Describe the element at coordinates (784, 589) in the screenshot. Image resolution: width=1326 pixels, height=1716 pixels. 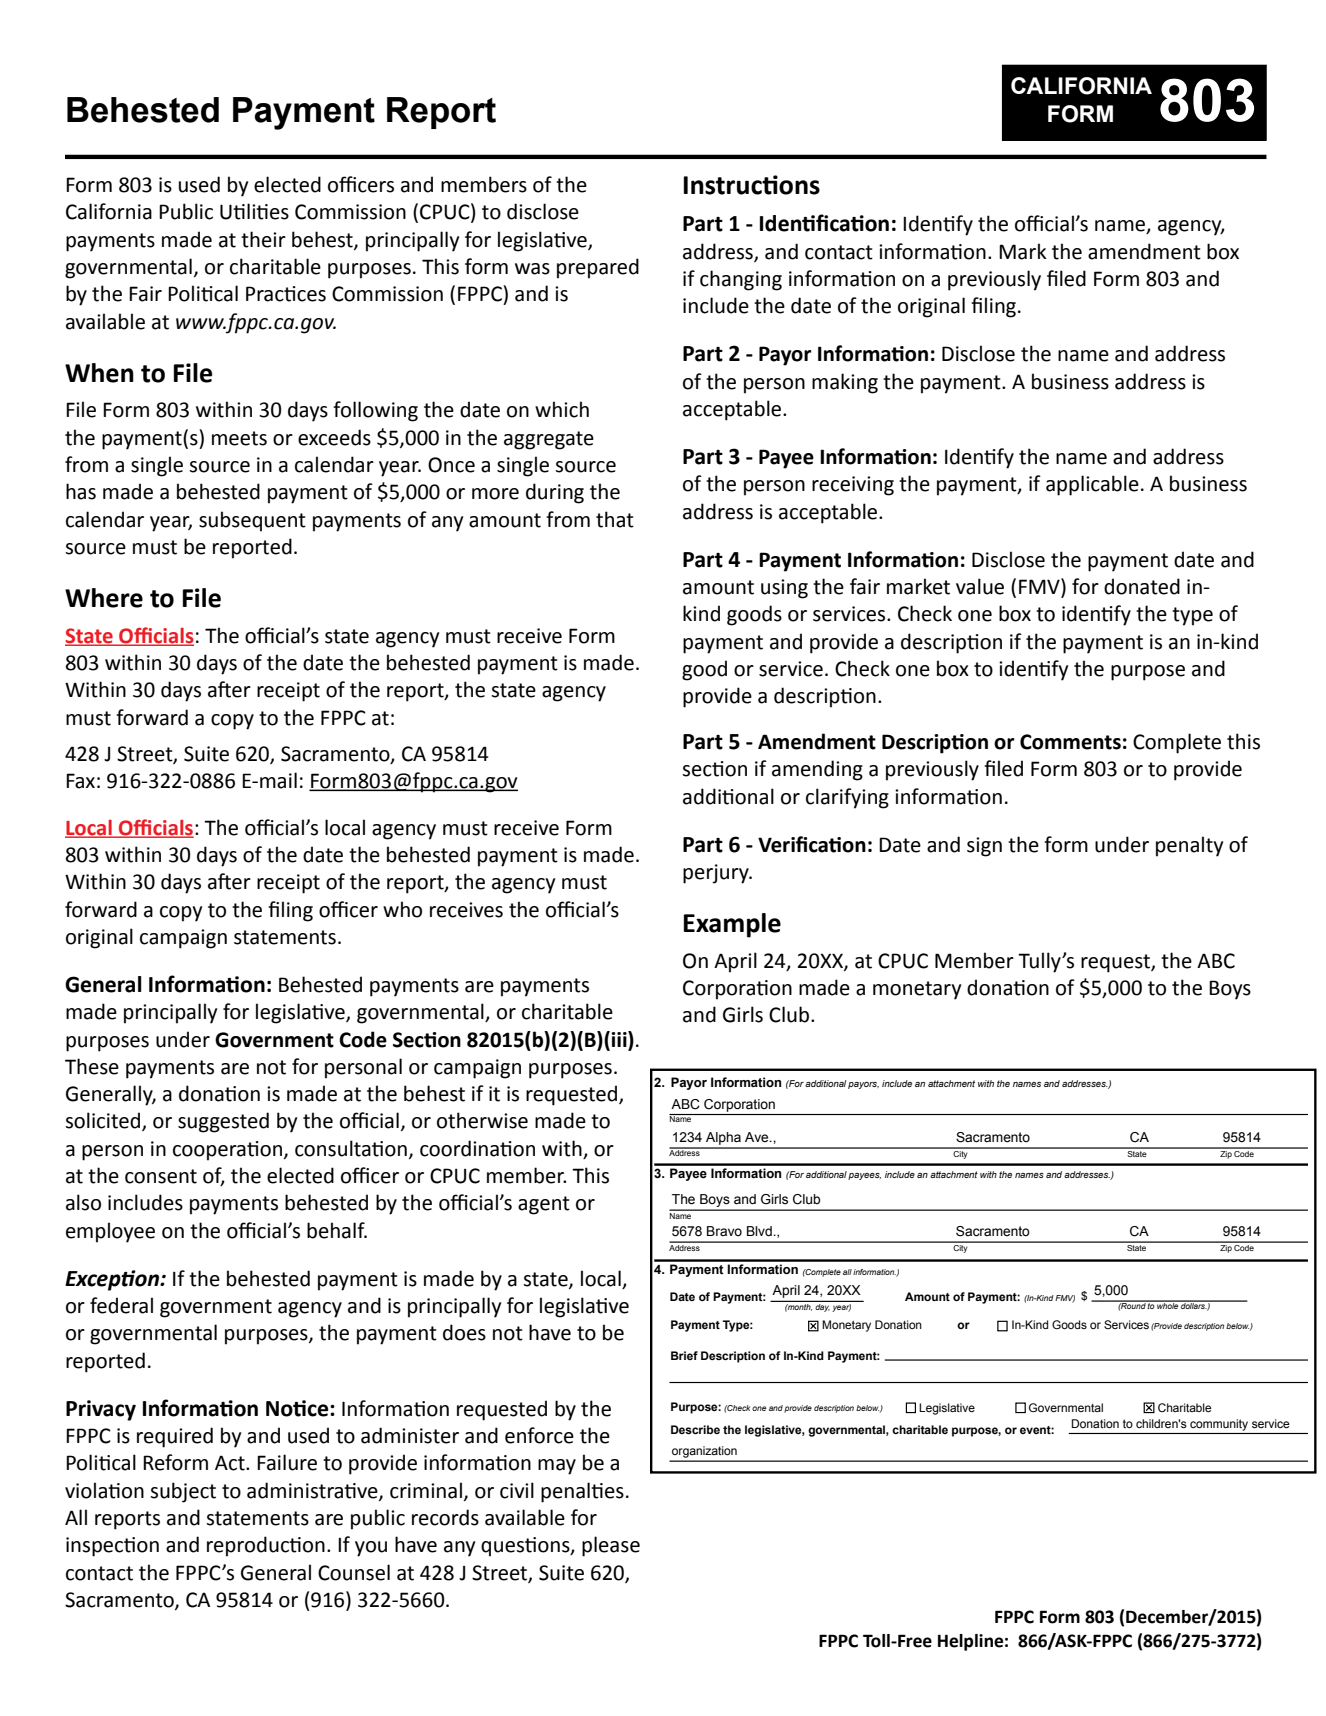
I see `using` at that location.
